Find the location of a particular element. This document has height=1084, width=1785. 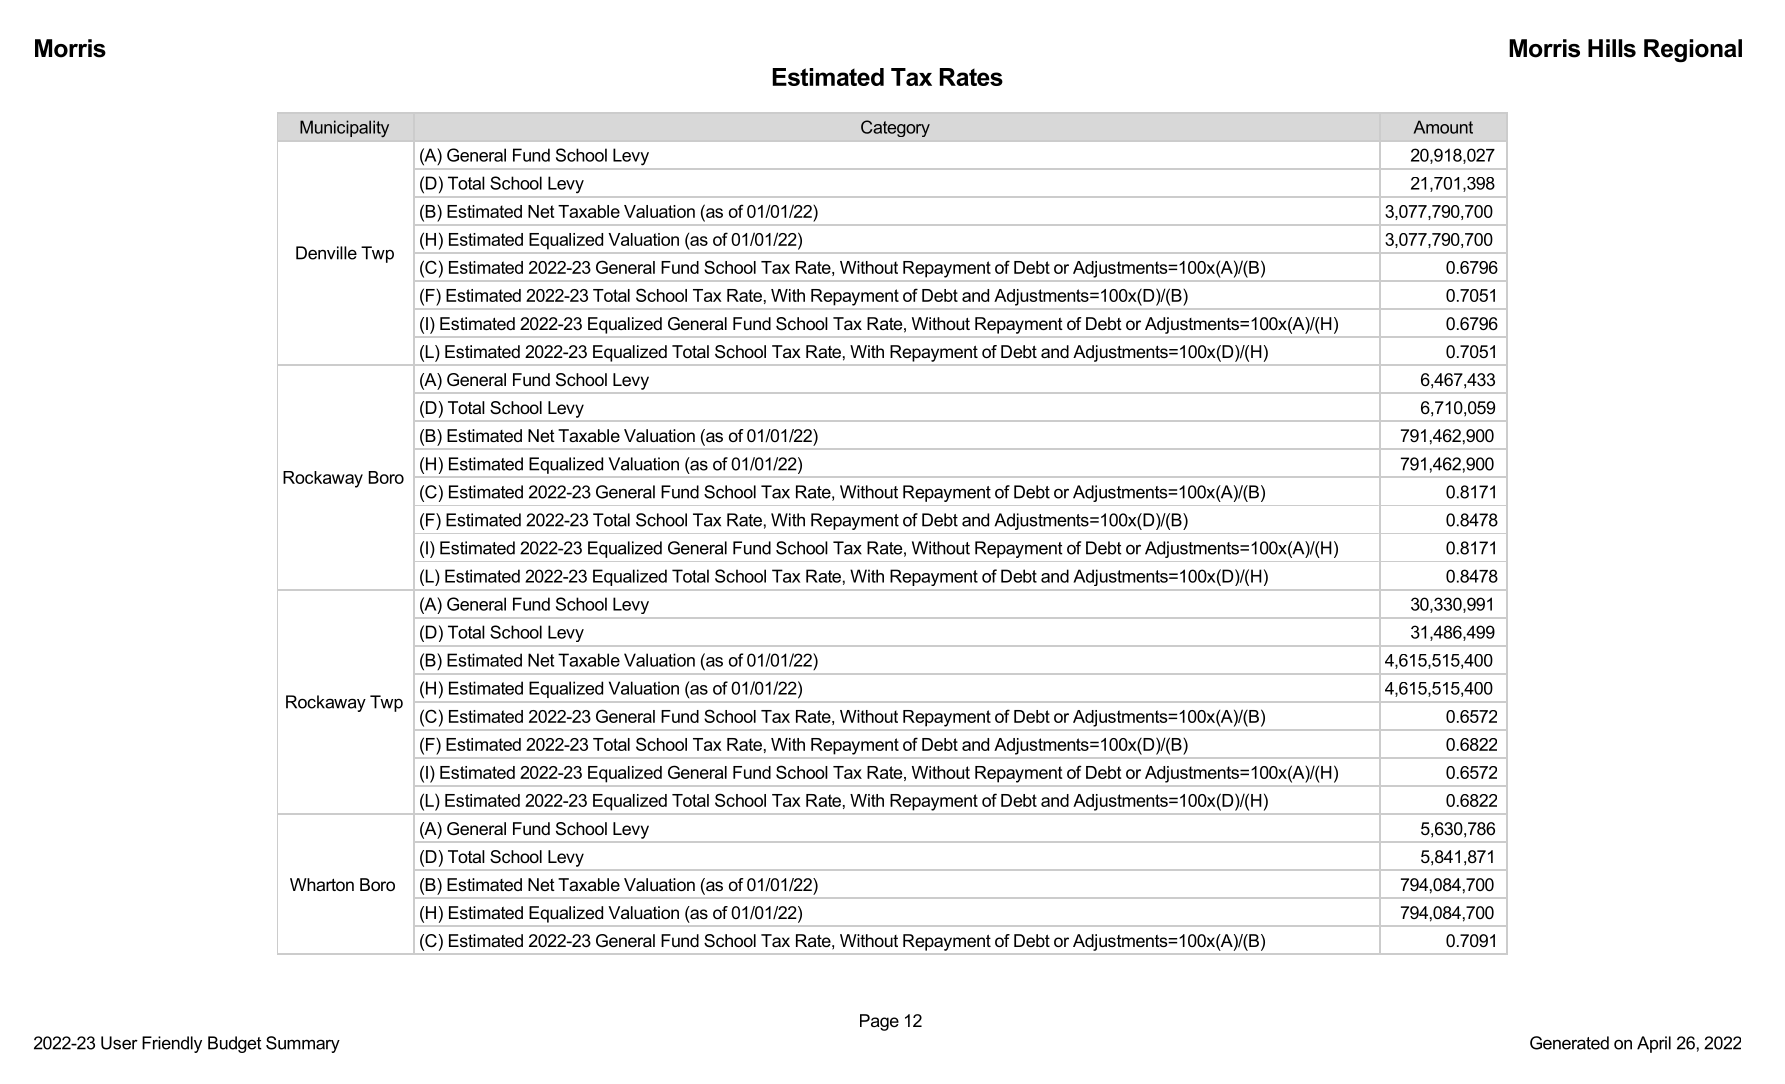

Summary is located at coordinates (303, 1044).
